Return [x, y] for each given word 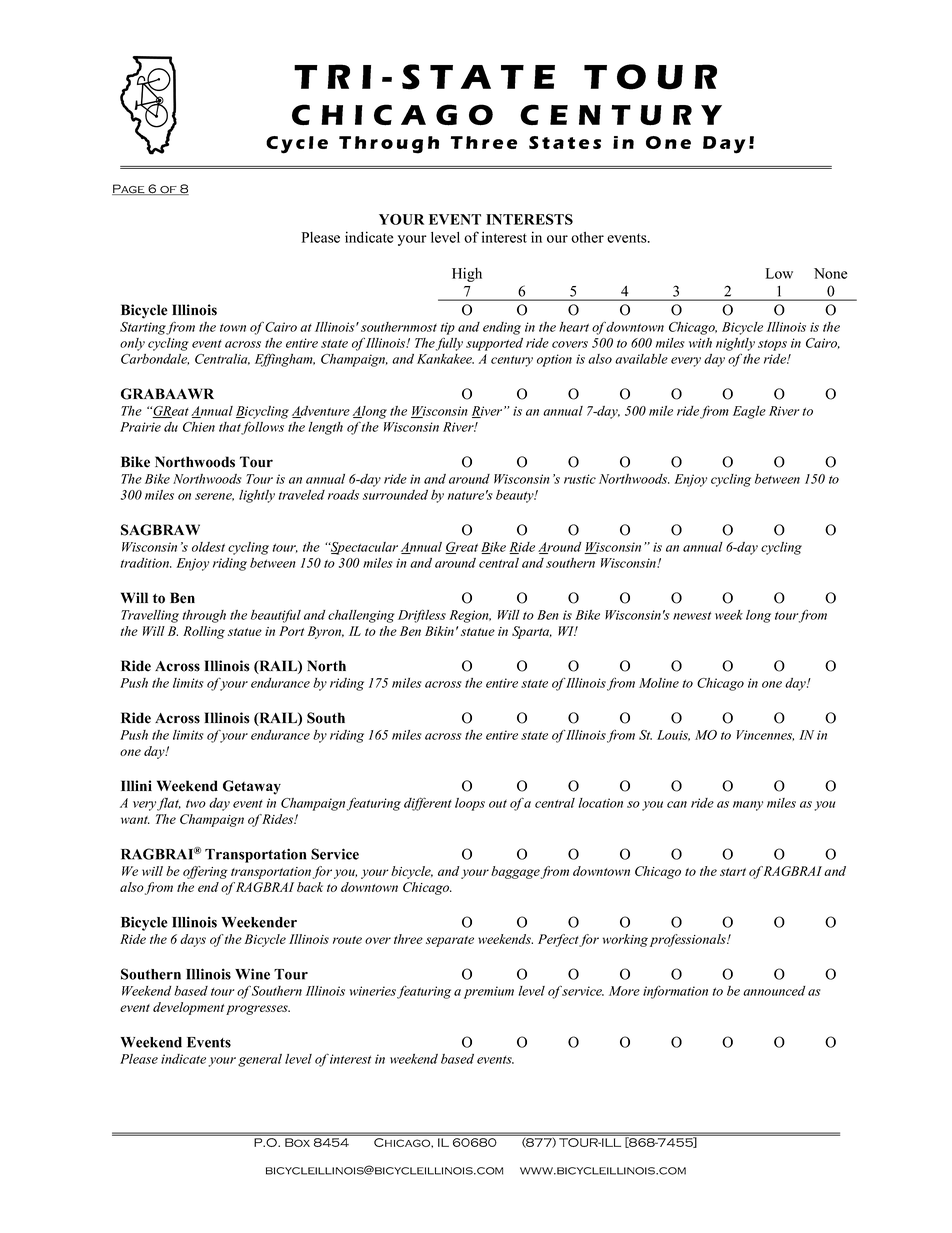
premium [489, 992]
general [260, 1060]
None [830, 273]
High [467, 274]
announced [774, 991]
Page [129, 189]
